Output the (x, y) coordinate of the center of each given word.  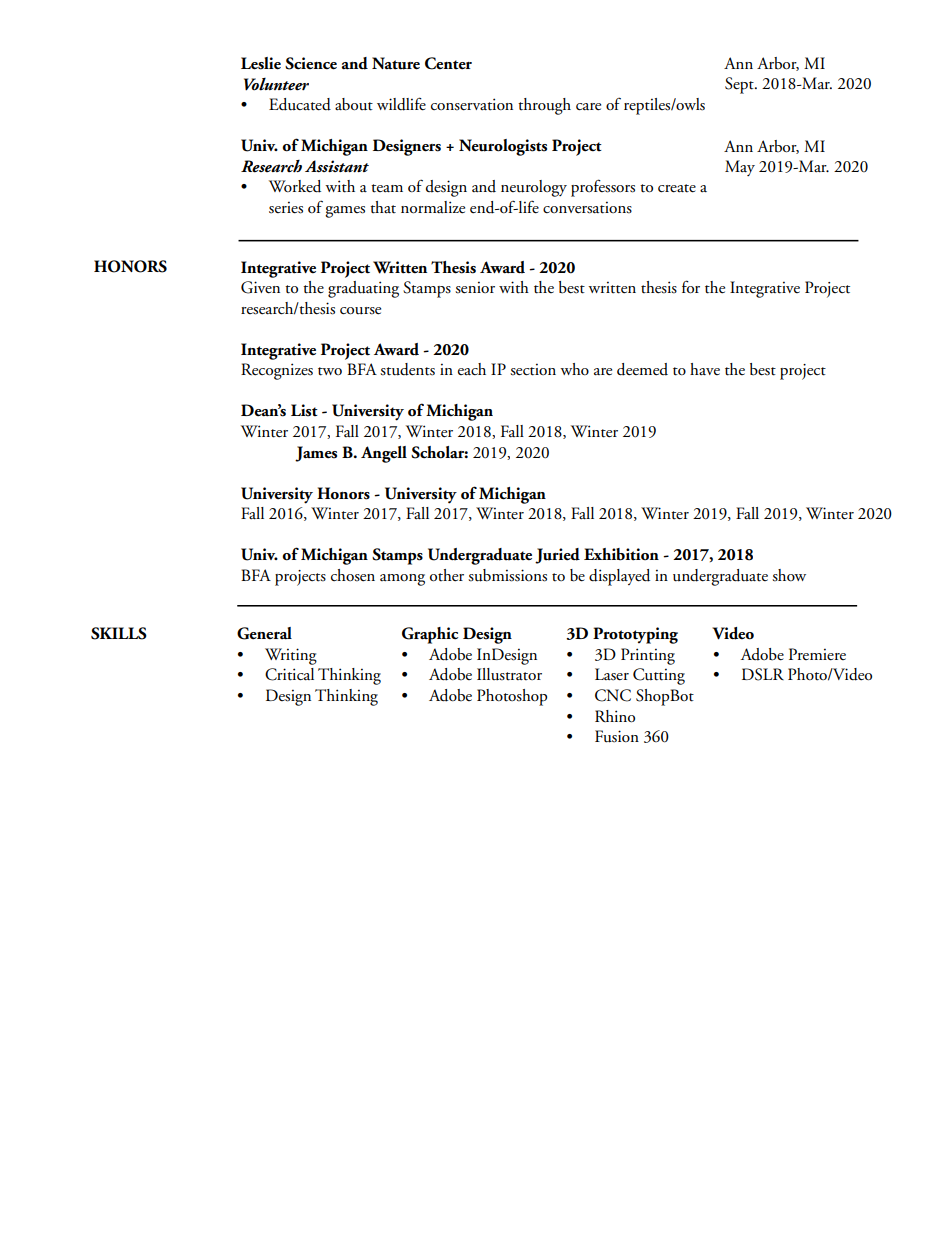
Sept (740, 85)
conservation (472, 104)
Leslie (261, 63)
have (705, 369)
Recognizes (277, 371)
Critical (289, 674)
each (472, 369)
